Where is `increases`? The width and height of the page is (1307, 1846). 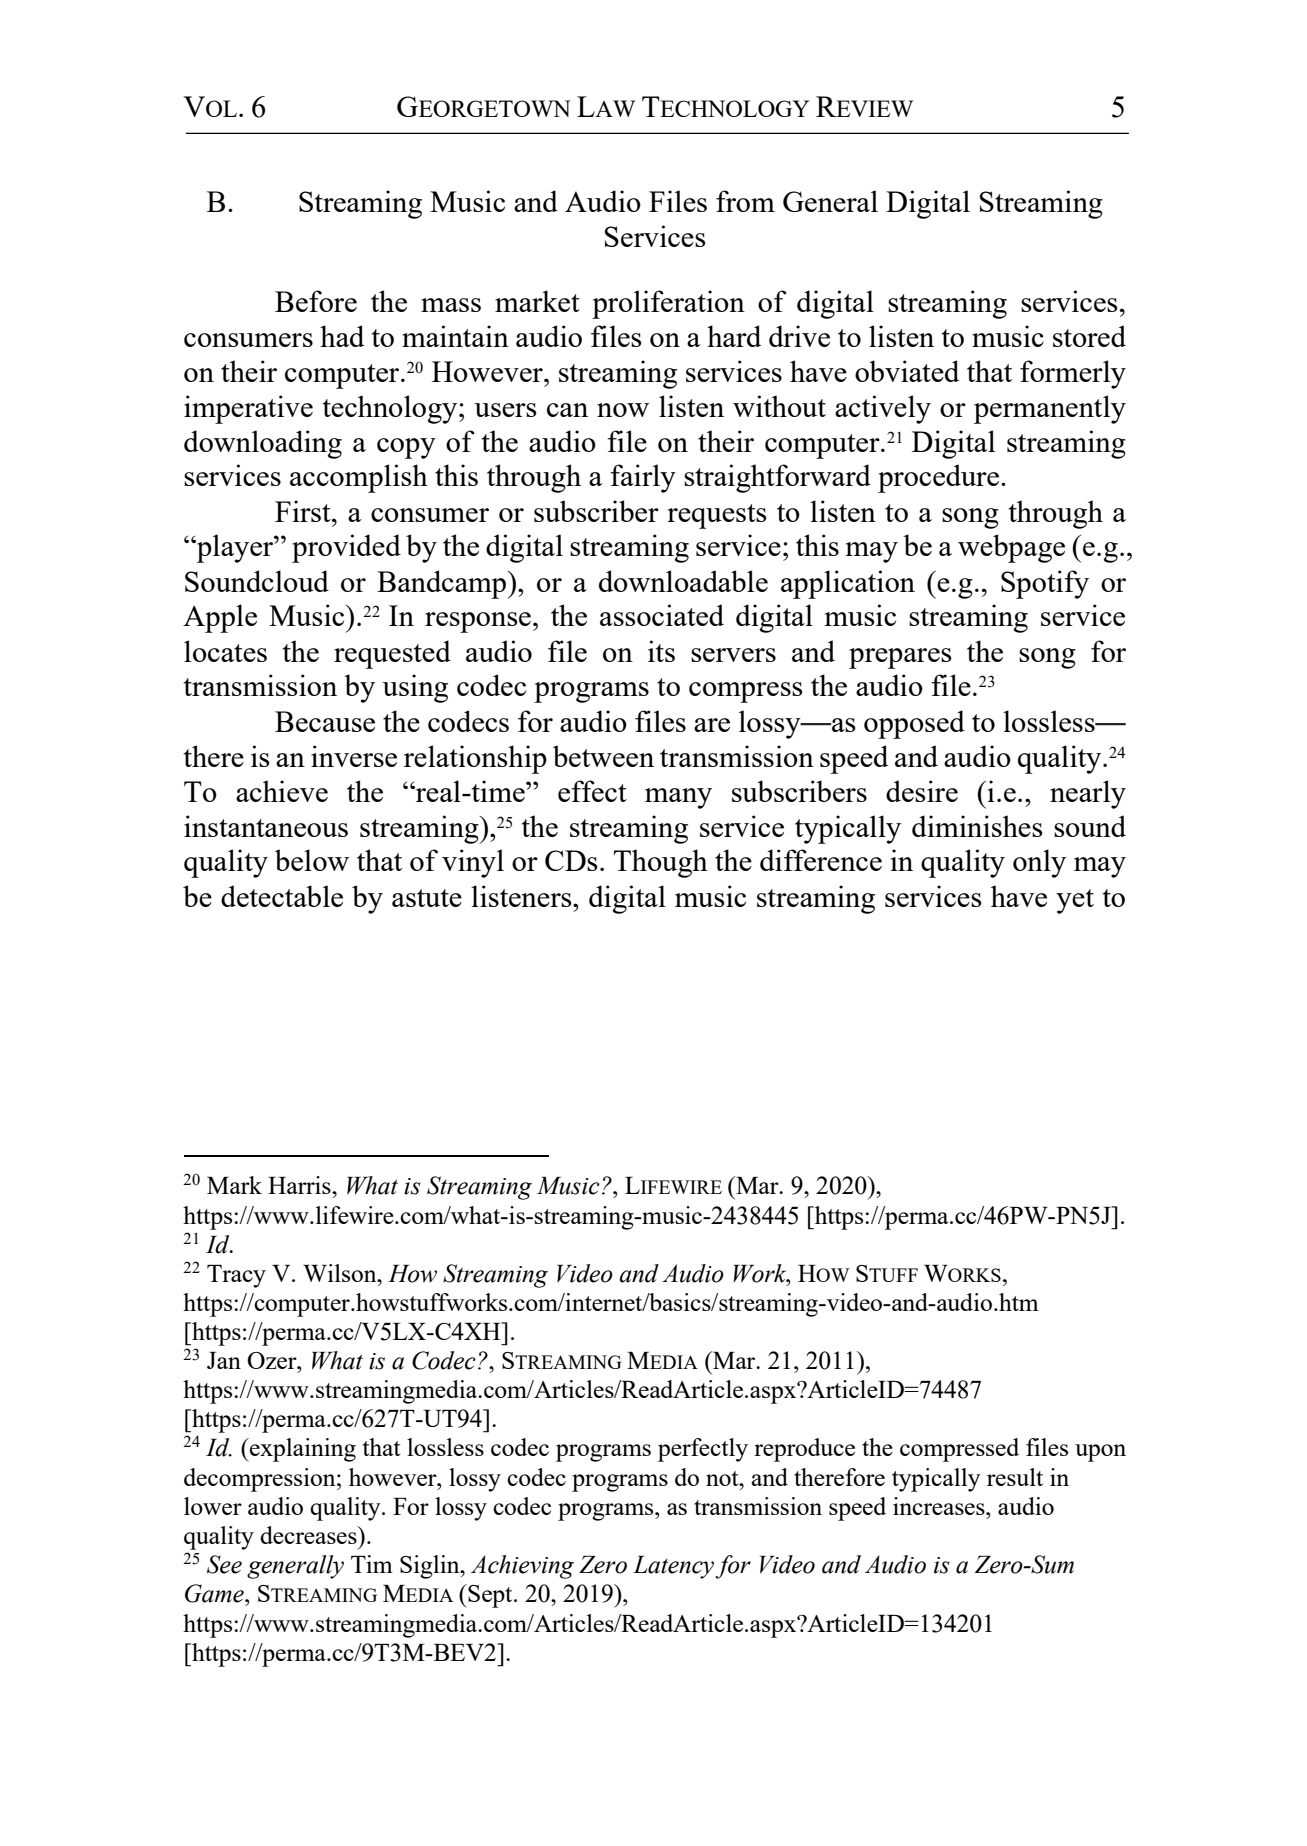 increases is located at coordinates (940, 1506).
